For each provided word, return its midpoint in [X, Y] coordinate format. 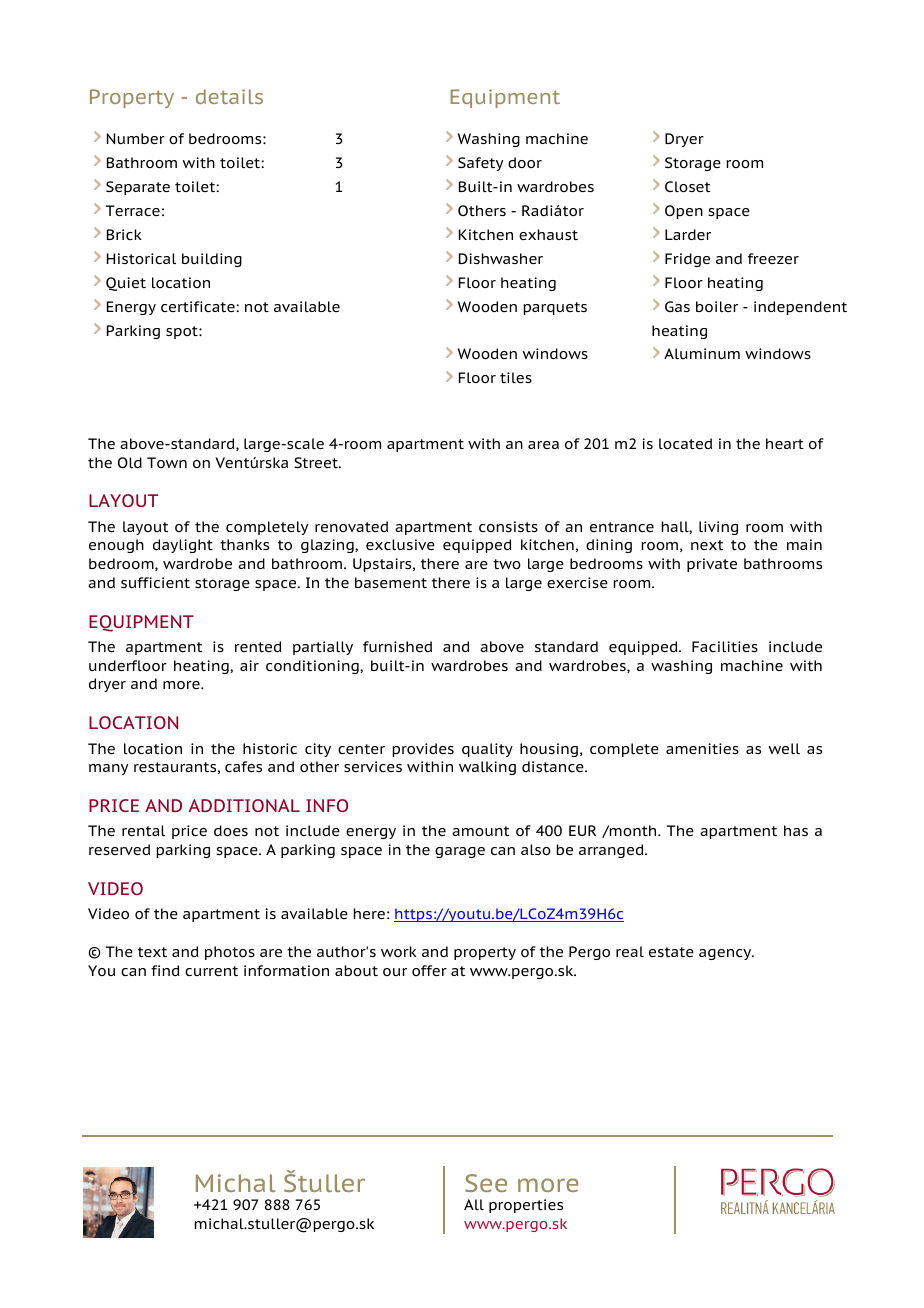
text [152, 952]
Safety [480, 164]
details [229, 96]
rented [258, 646]
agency [726, 954]
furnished [397, 646]
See [486, 1183]
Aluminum [702, 353]
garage [460, 852]
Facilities [725, 646]
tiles [516, 377]
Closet [687, 186]
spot [183, 332]
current [211, 971]
